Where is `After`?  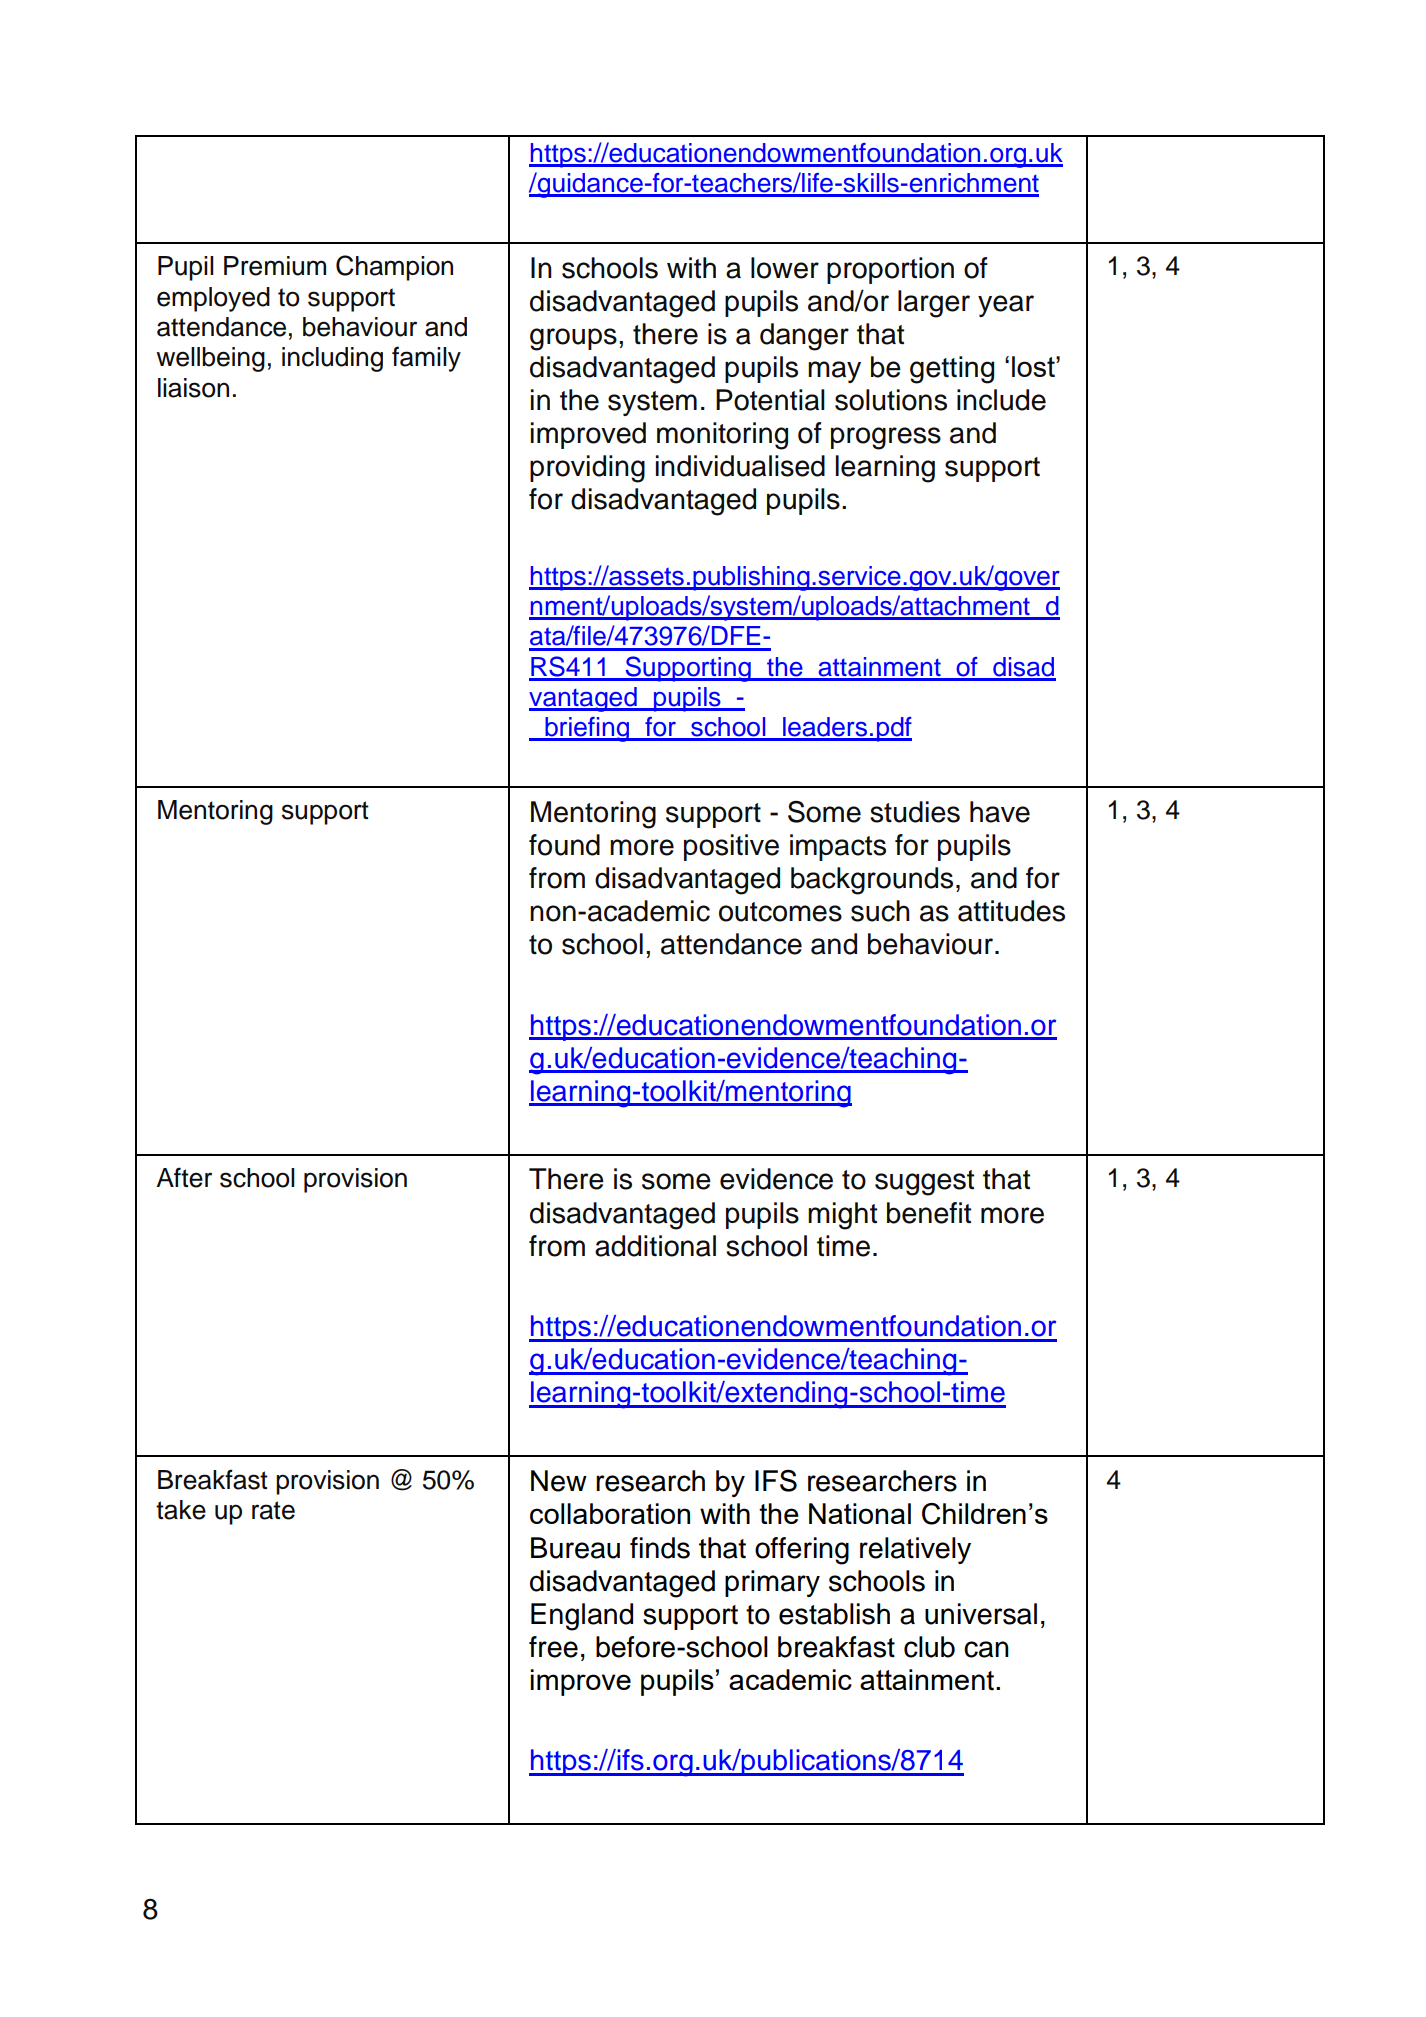
After is located at coordinates (184, 1177).
